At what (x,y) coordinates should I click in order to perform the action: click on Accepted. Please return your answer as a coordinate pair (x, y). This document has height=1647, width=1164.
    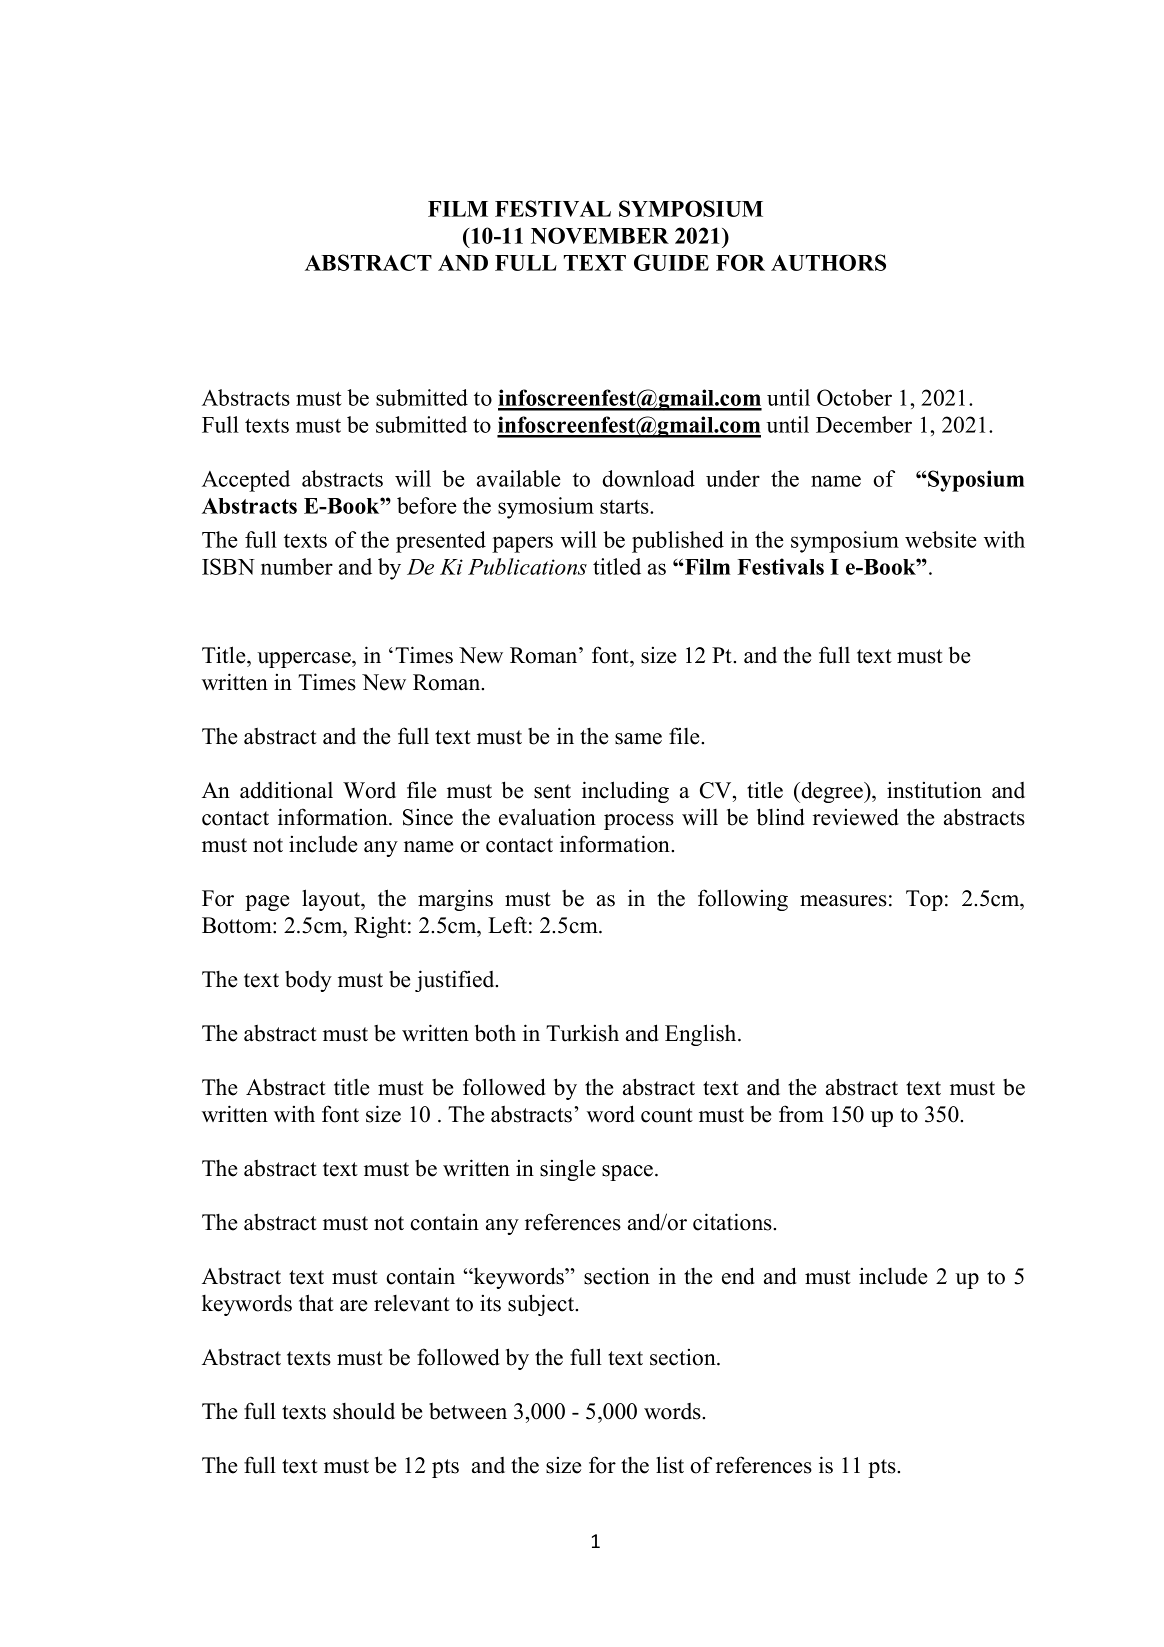
    Looking at the image, I should click on (246, 481).
